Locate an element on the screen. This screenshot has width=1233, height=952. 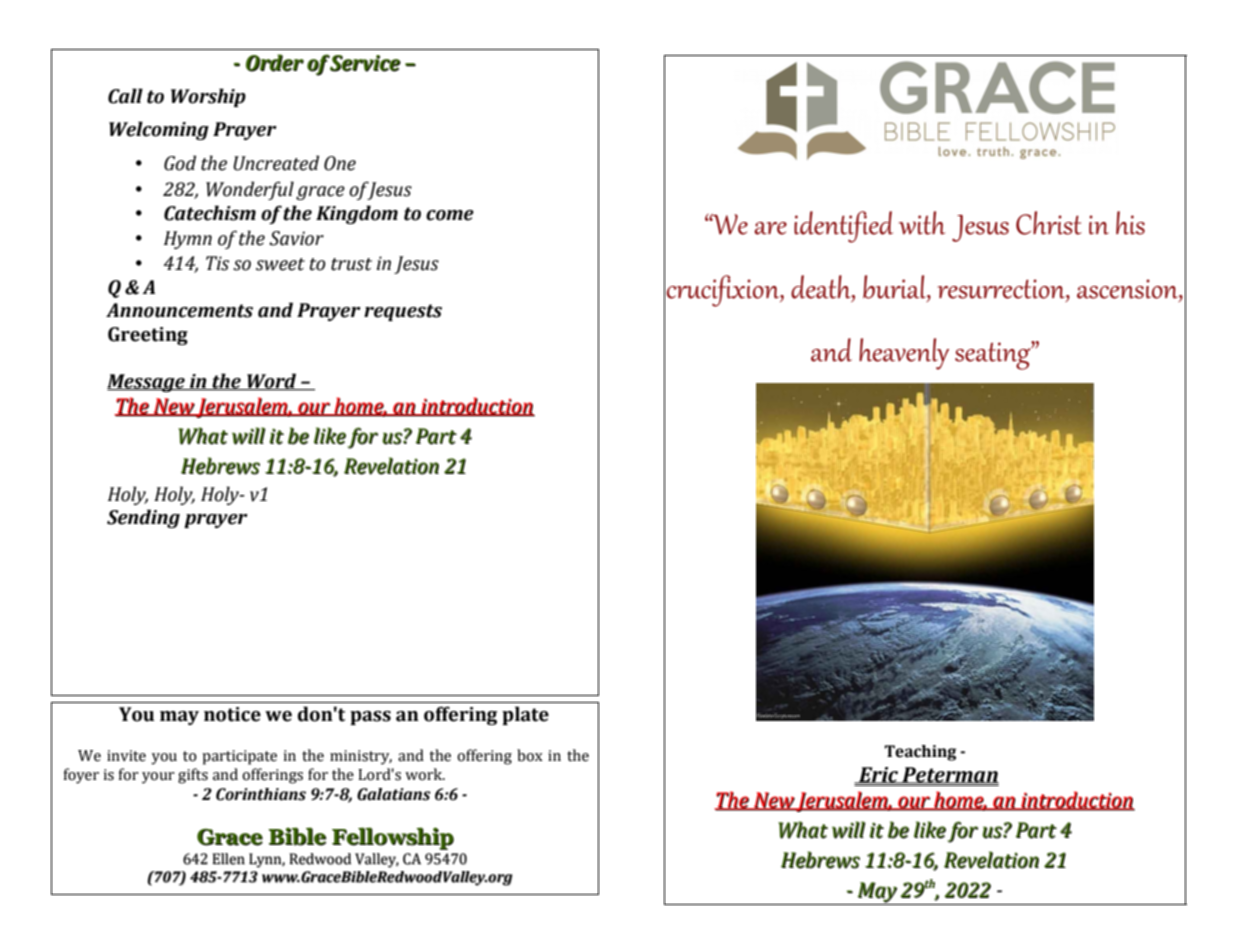
with is located at coordinates (922, 223).
